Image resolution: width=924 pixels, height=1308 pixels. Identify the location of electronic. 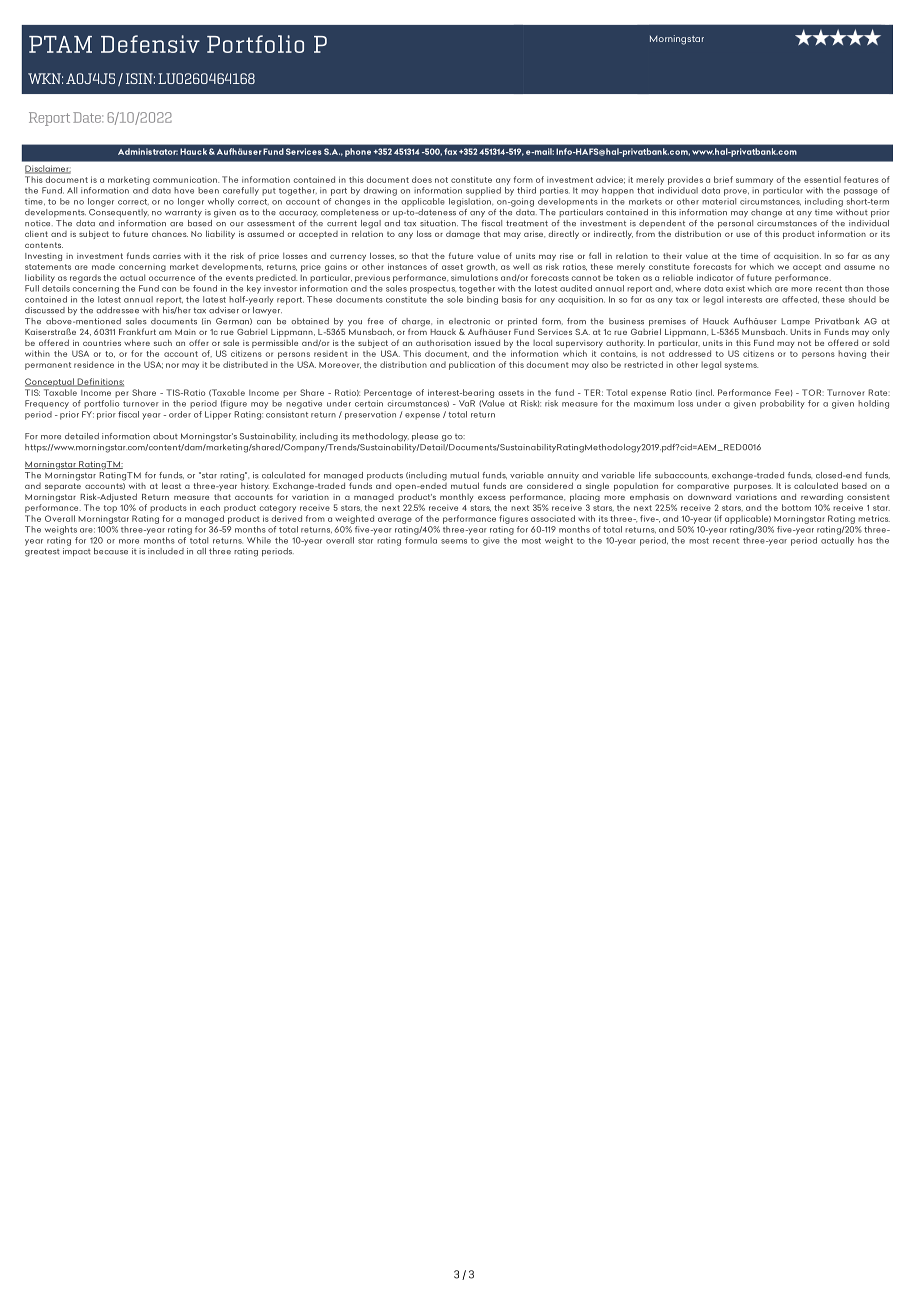
(469, 321).
